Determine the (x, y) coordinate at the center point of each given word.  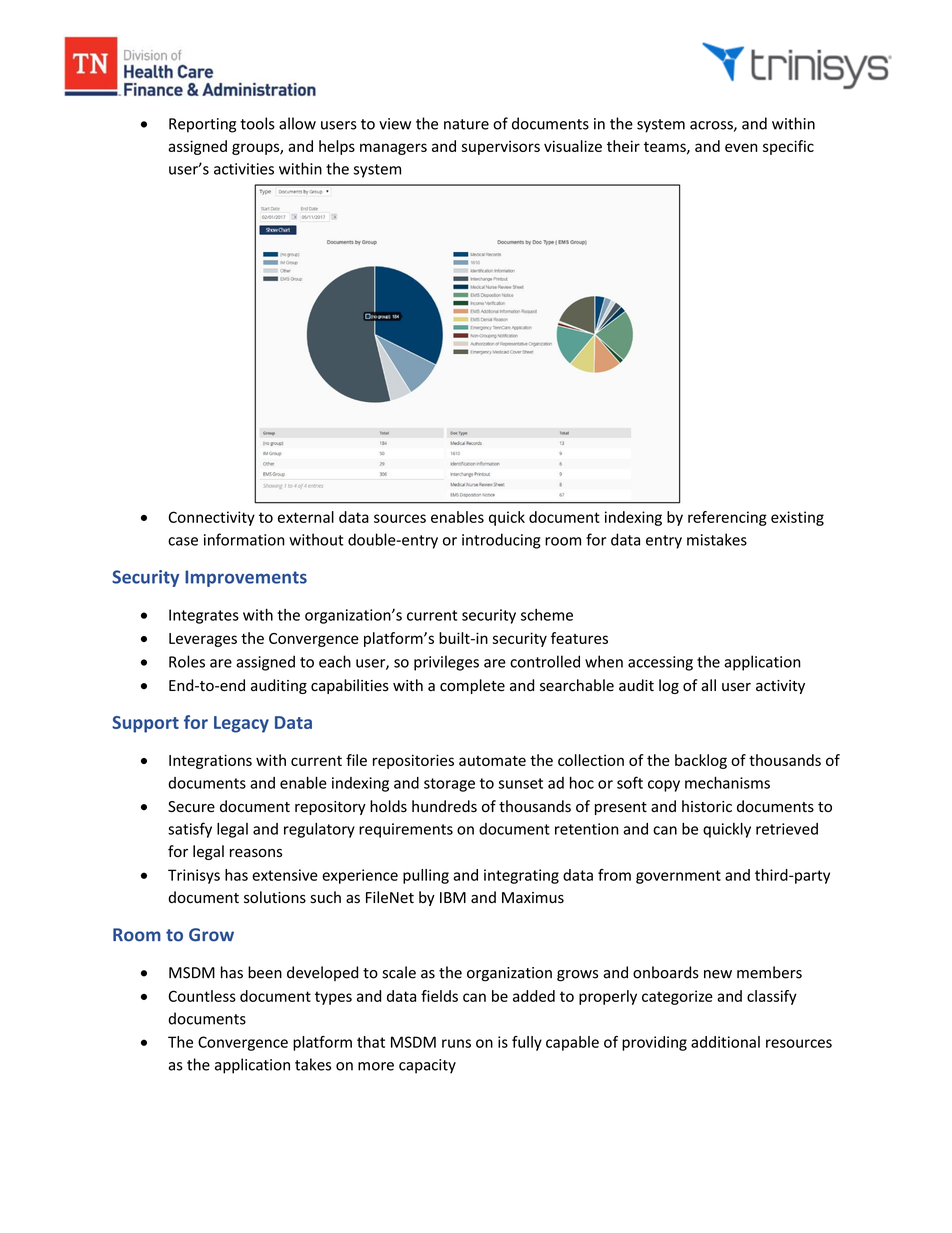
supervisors (501, 147)
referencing (727, 518)
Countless (202, 996)
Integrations (210, 761)
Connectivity (211, 518)
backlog (701, 761)
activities (244, 169)
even (741, 147)
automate (492, 761)
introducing (501, 541)
